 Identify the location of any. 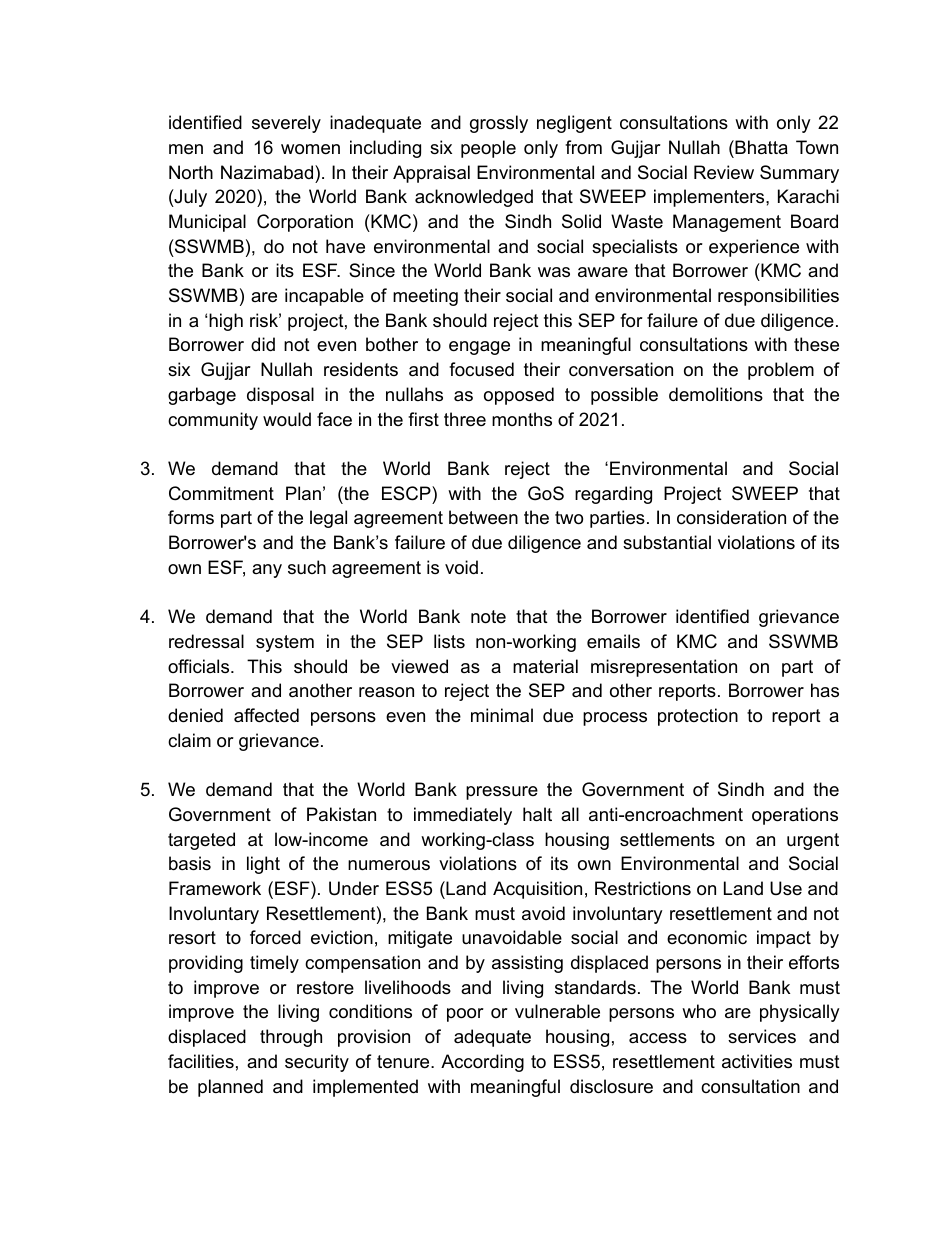
(267, 571).
